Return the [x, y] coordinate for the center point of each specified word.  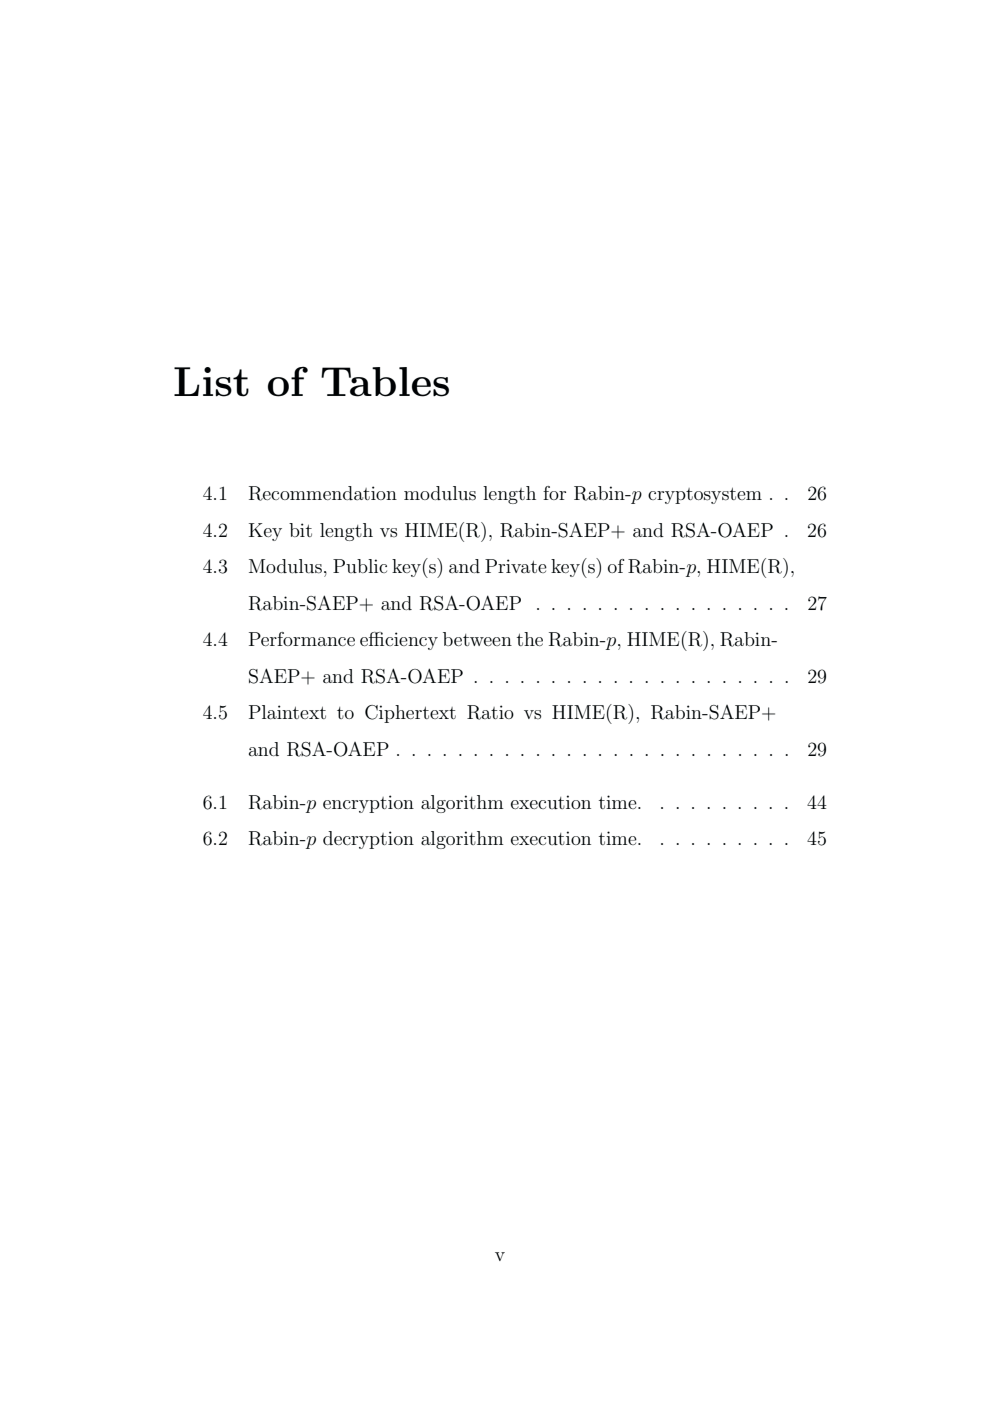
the [530, 639]
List [211, 382]
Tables [385, 382]
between [477, 639]
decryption [368, 840]
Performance [302, 639]
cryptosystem [705, 496]
